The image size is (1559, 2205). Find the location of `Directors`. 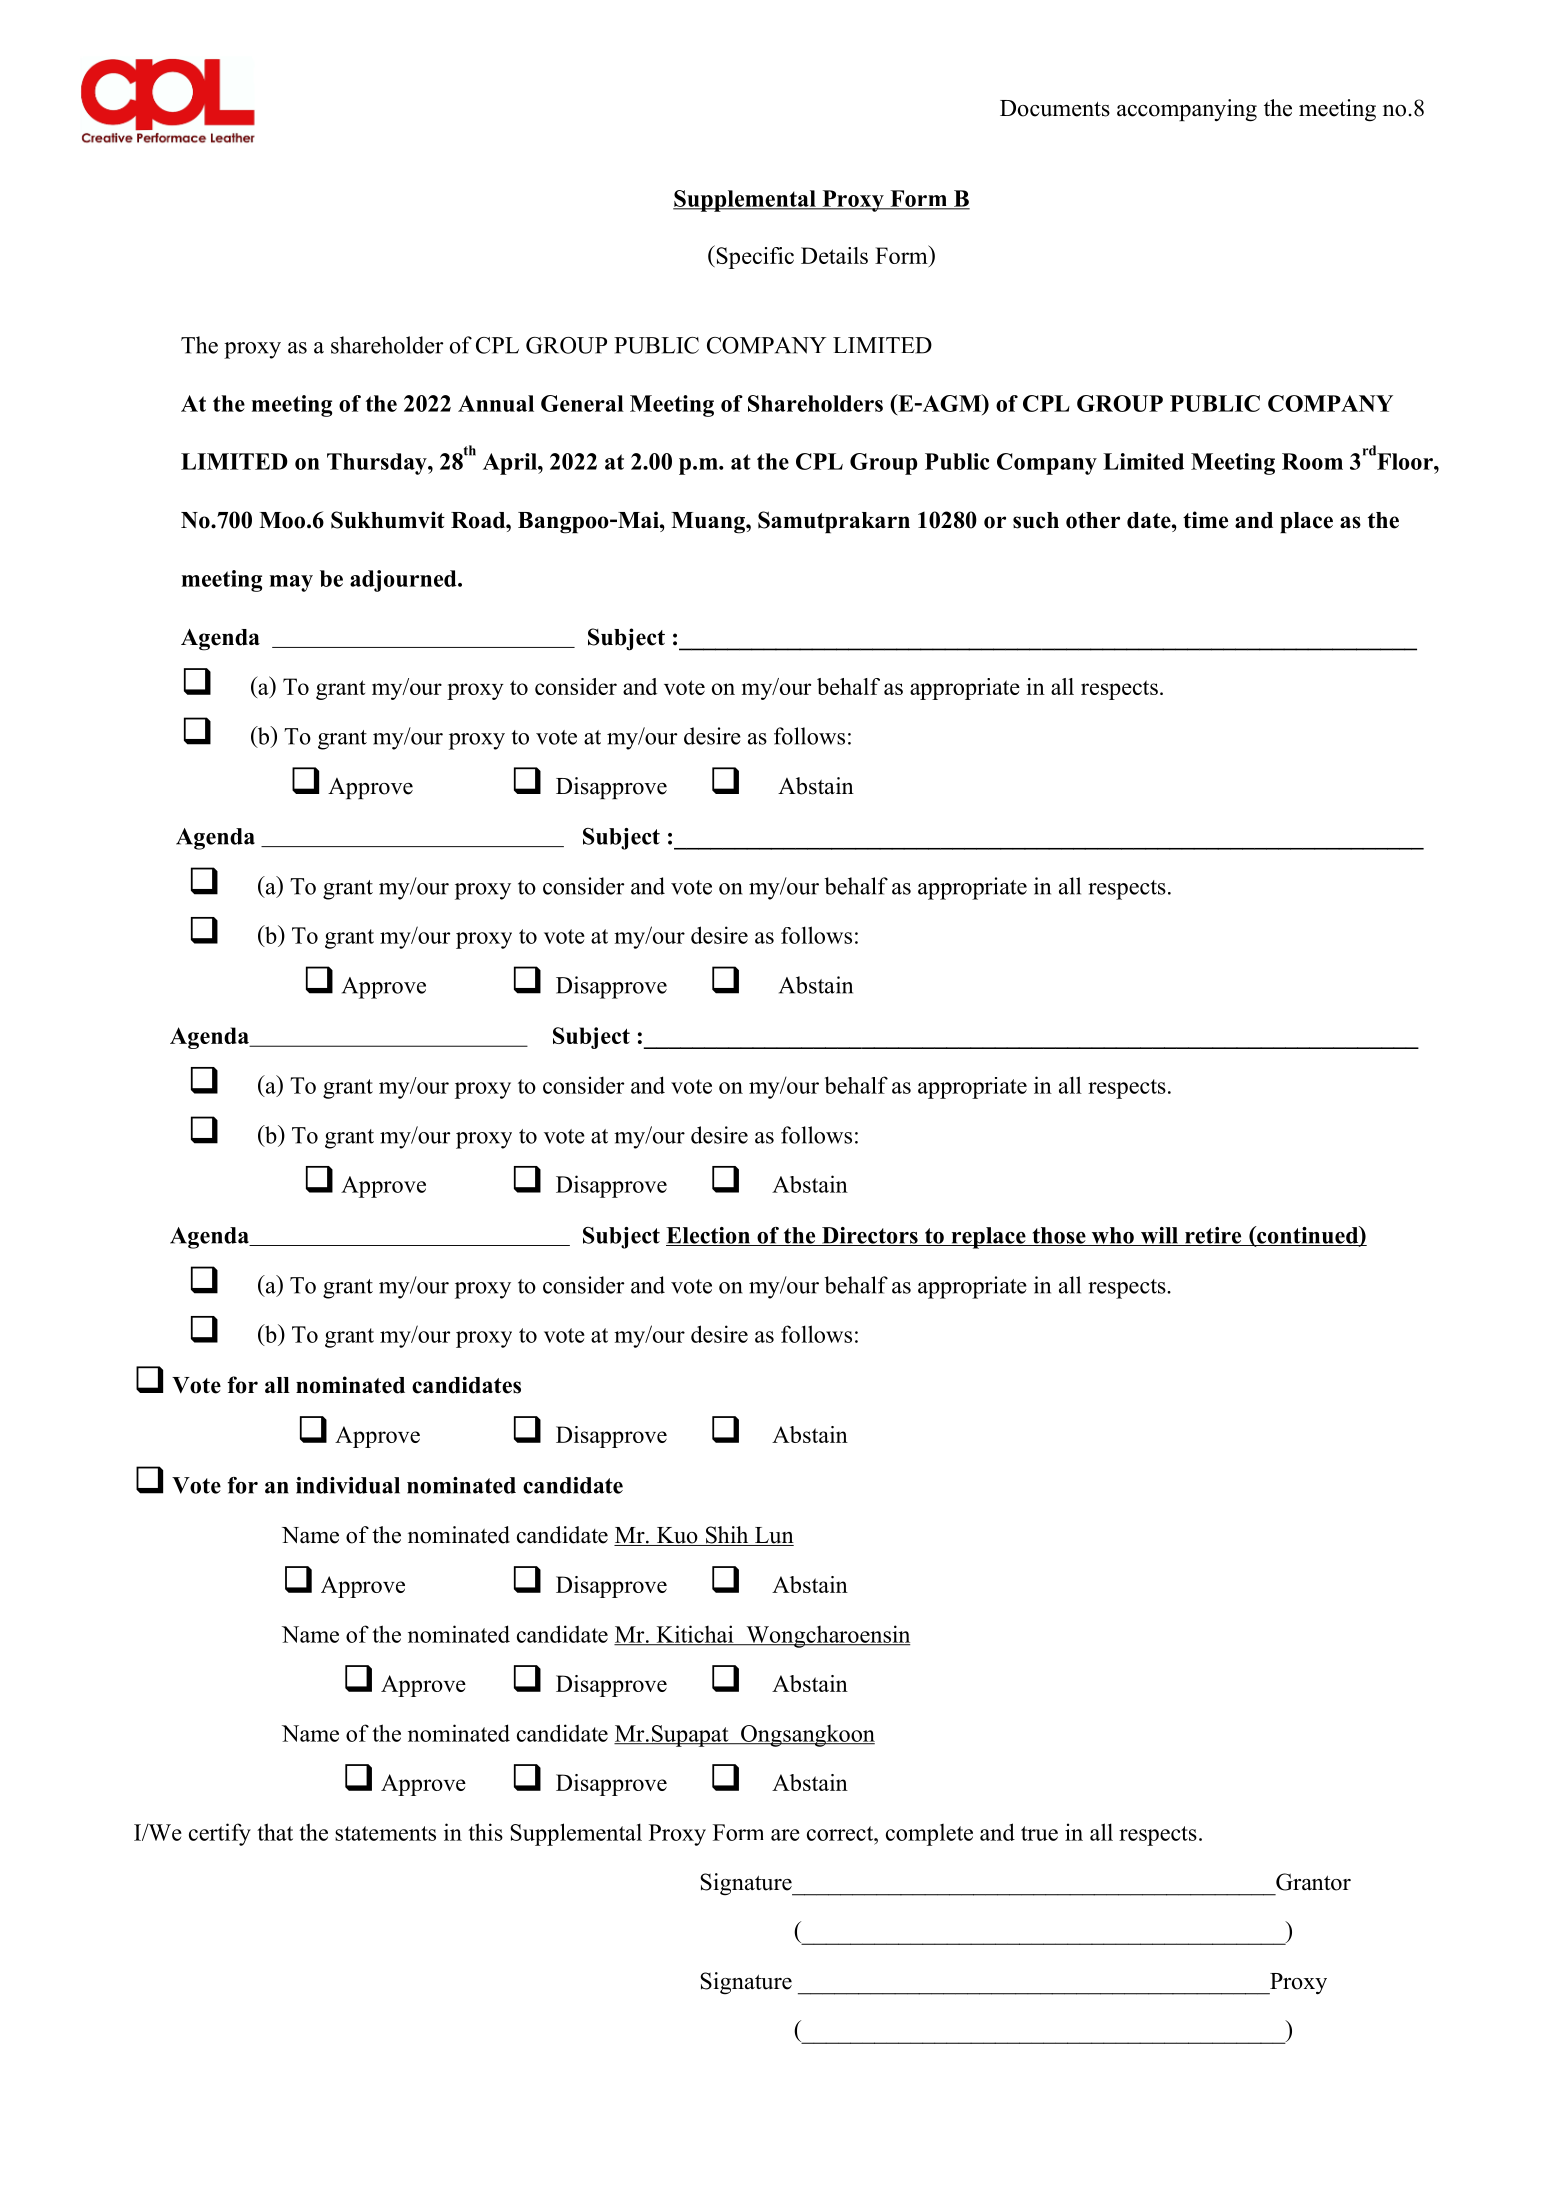

Directors is located at coordinates (869, 1236).
